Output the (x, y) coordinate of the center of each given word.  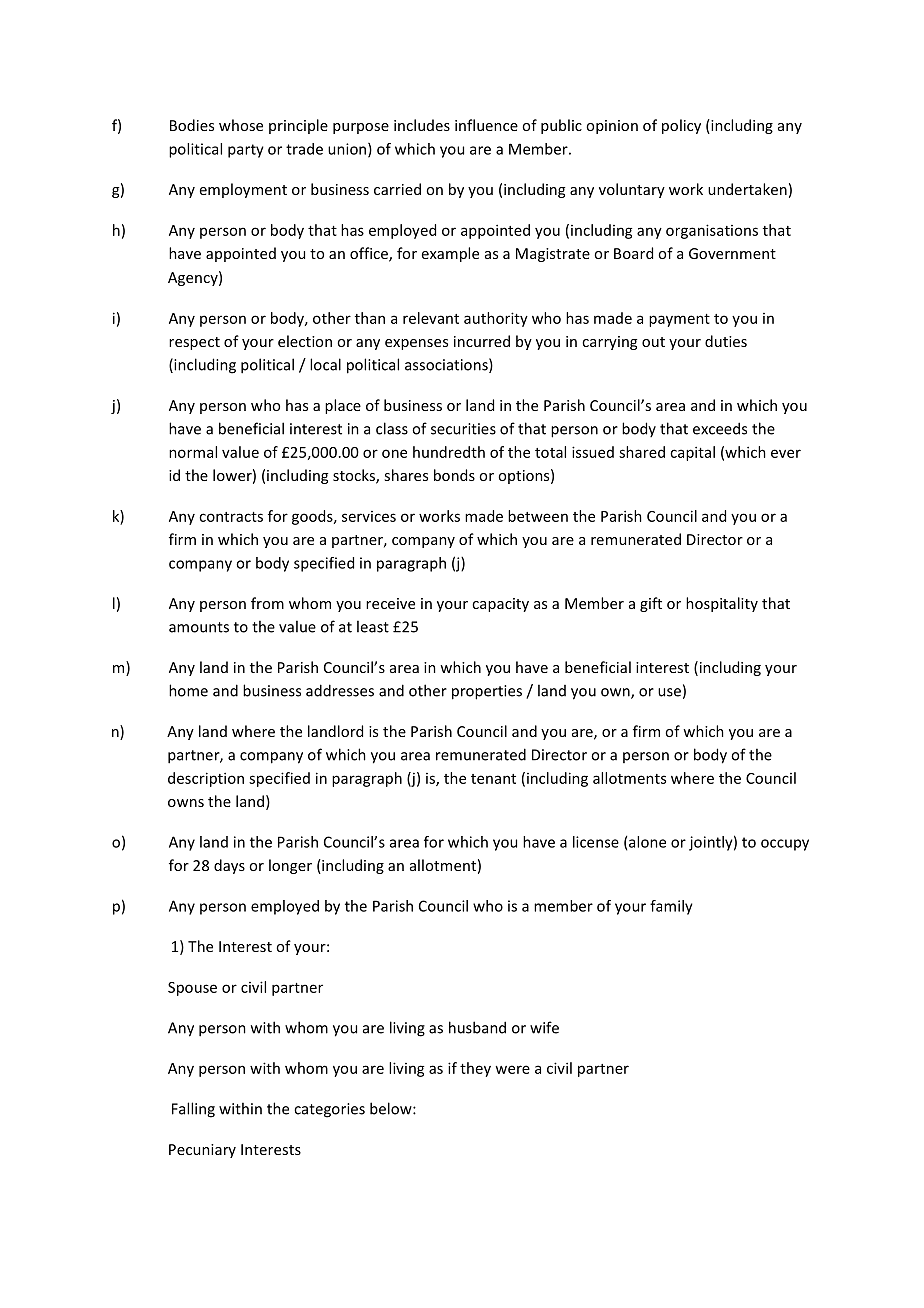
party (246, 151)
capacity (500, 605)
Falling (193, 1110)
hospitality (722, 604)
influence (486, 125)
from (267, 603)
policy (681, 126)
